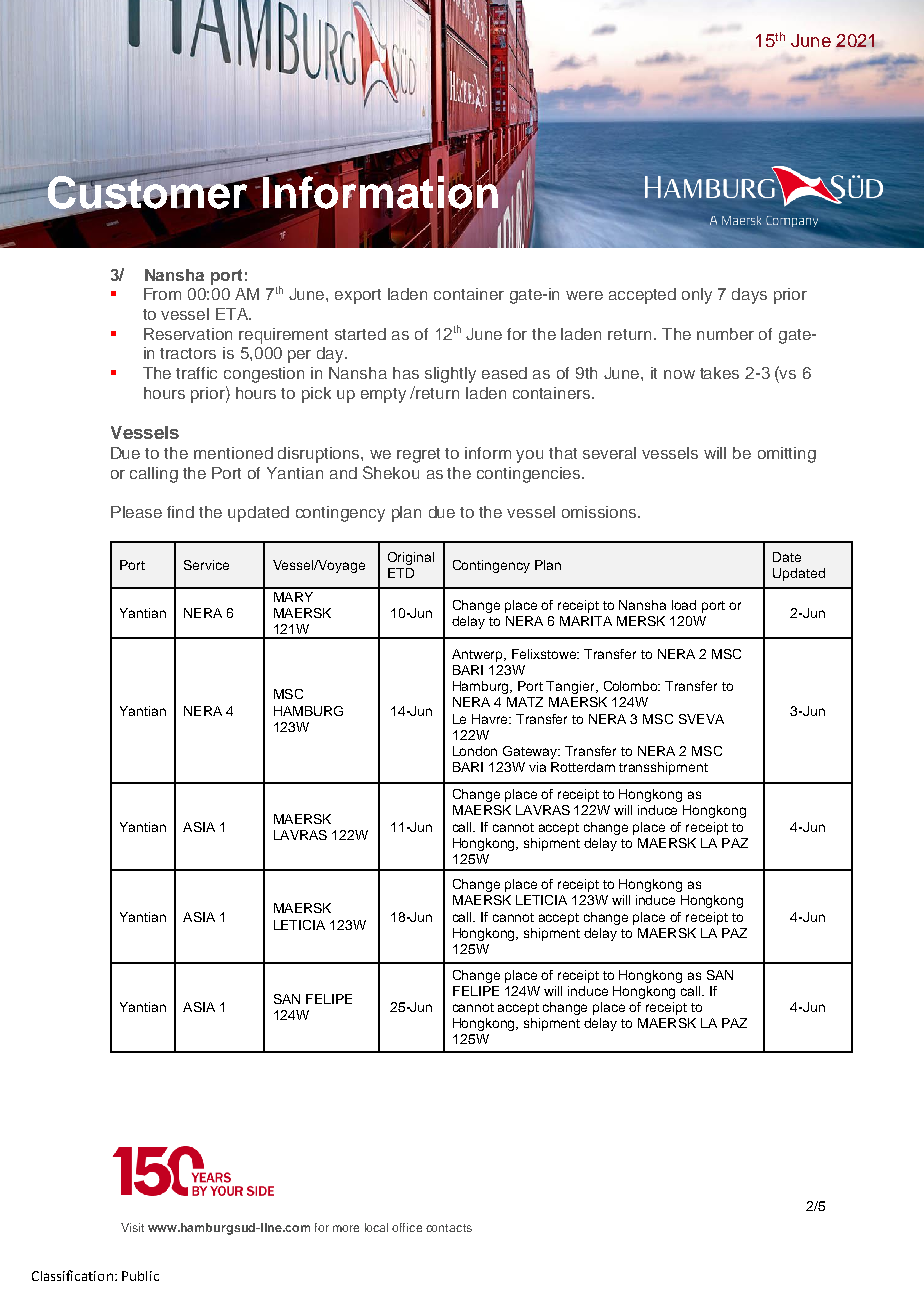 Image resolution: width=924 pixels, height=1309 pixels. I want to click on Service, so click(206, 565).
